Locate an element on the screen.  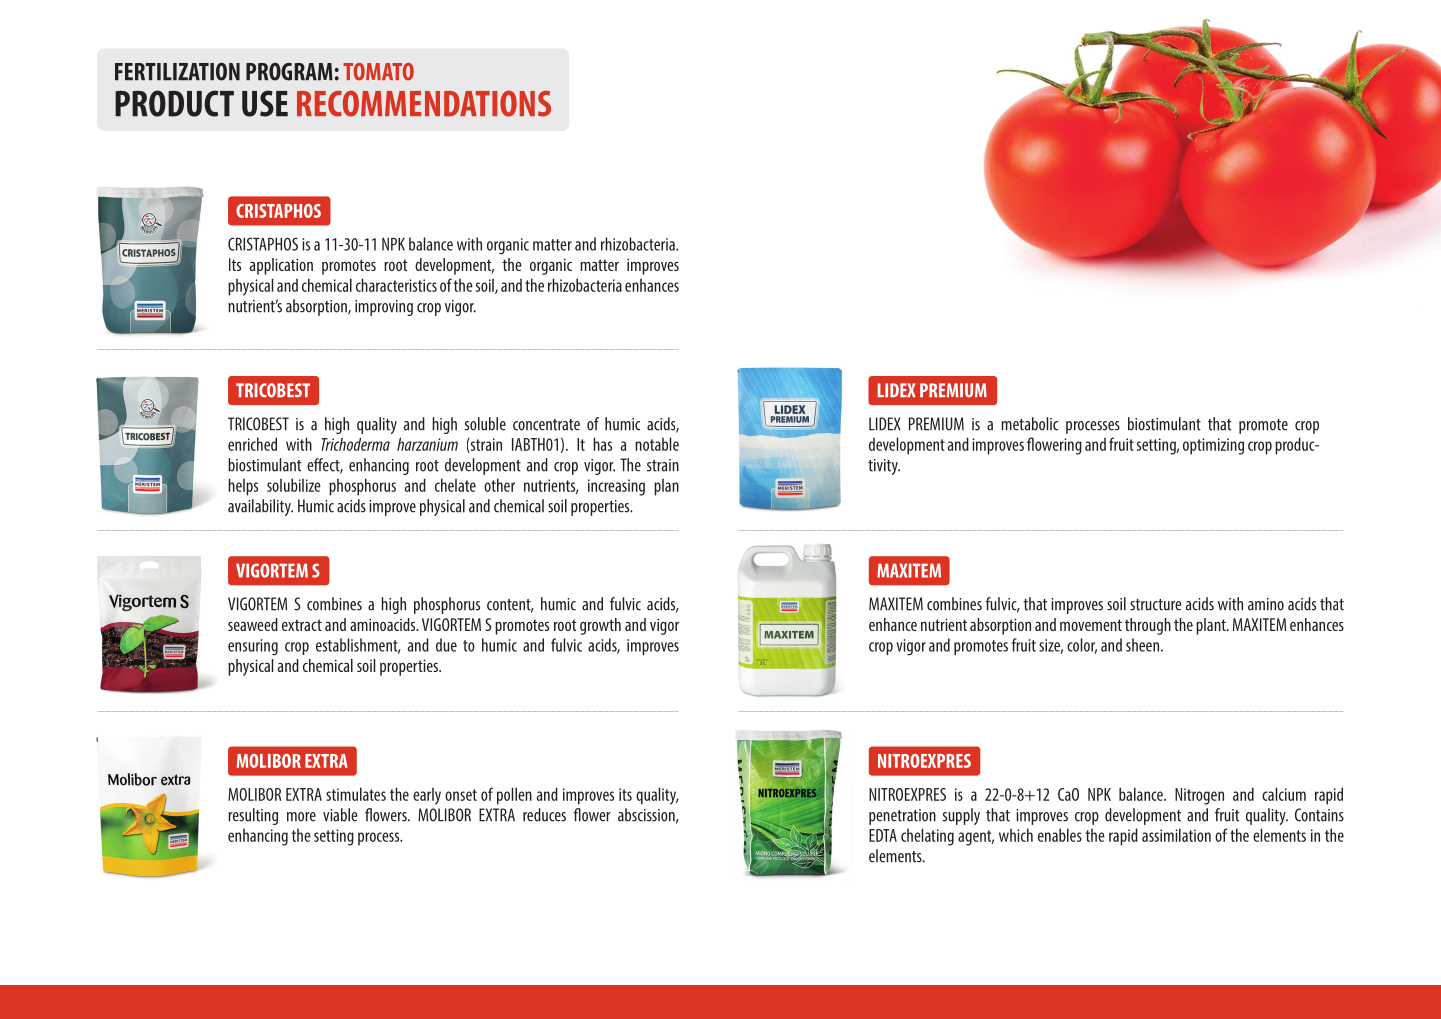
USE is located at coordinates (265, 103).
